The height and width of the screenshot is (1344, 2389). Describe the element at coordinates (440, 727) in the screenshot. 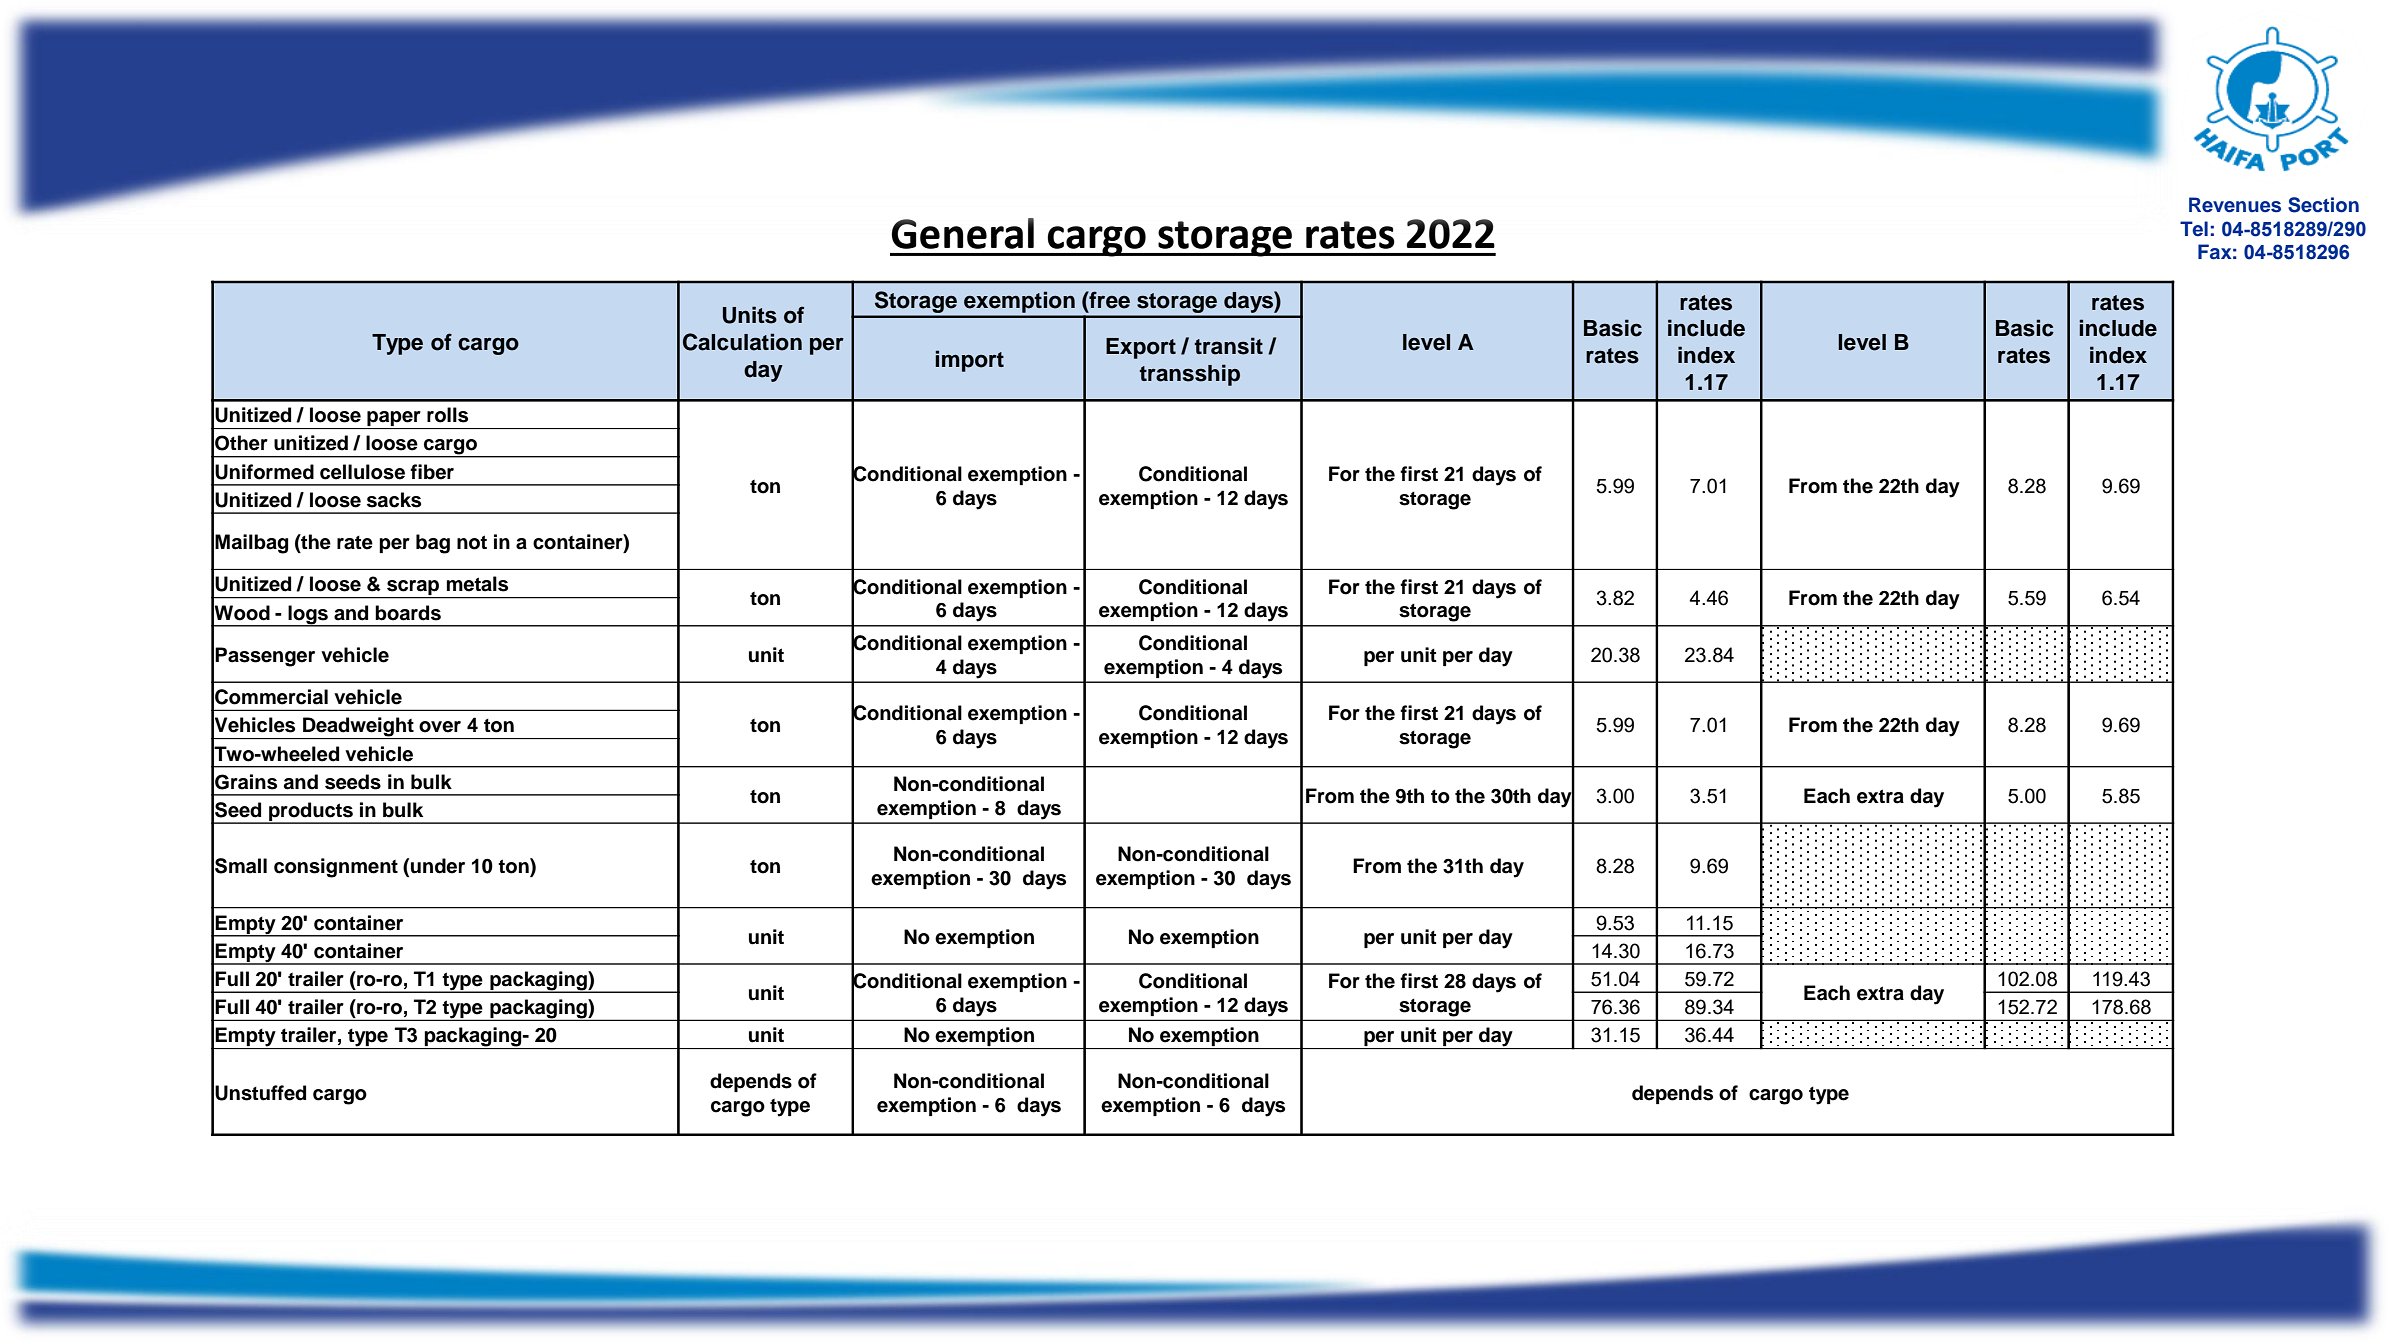

I see `over` at that location.
